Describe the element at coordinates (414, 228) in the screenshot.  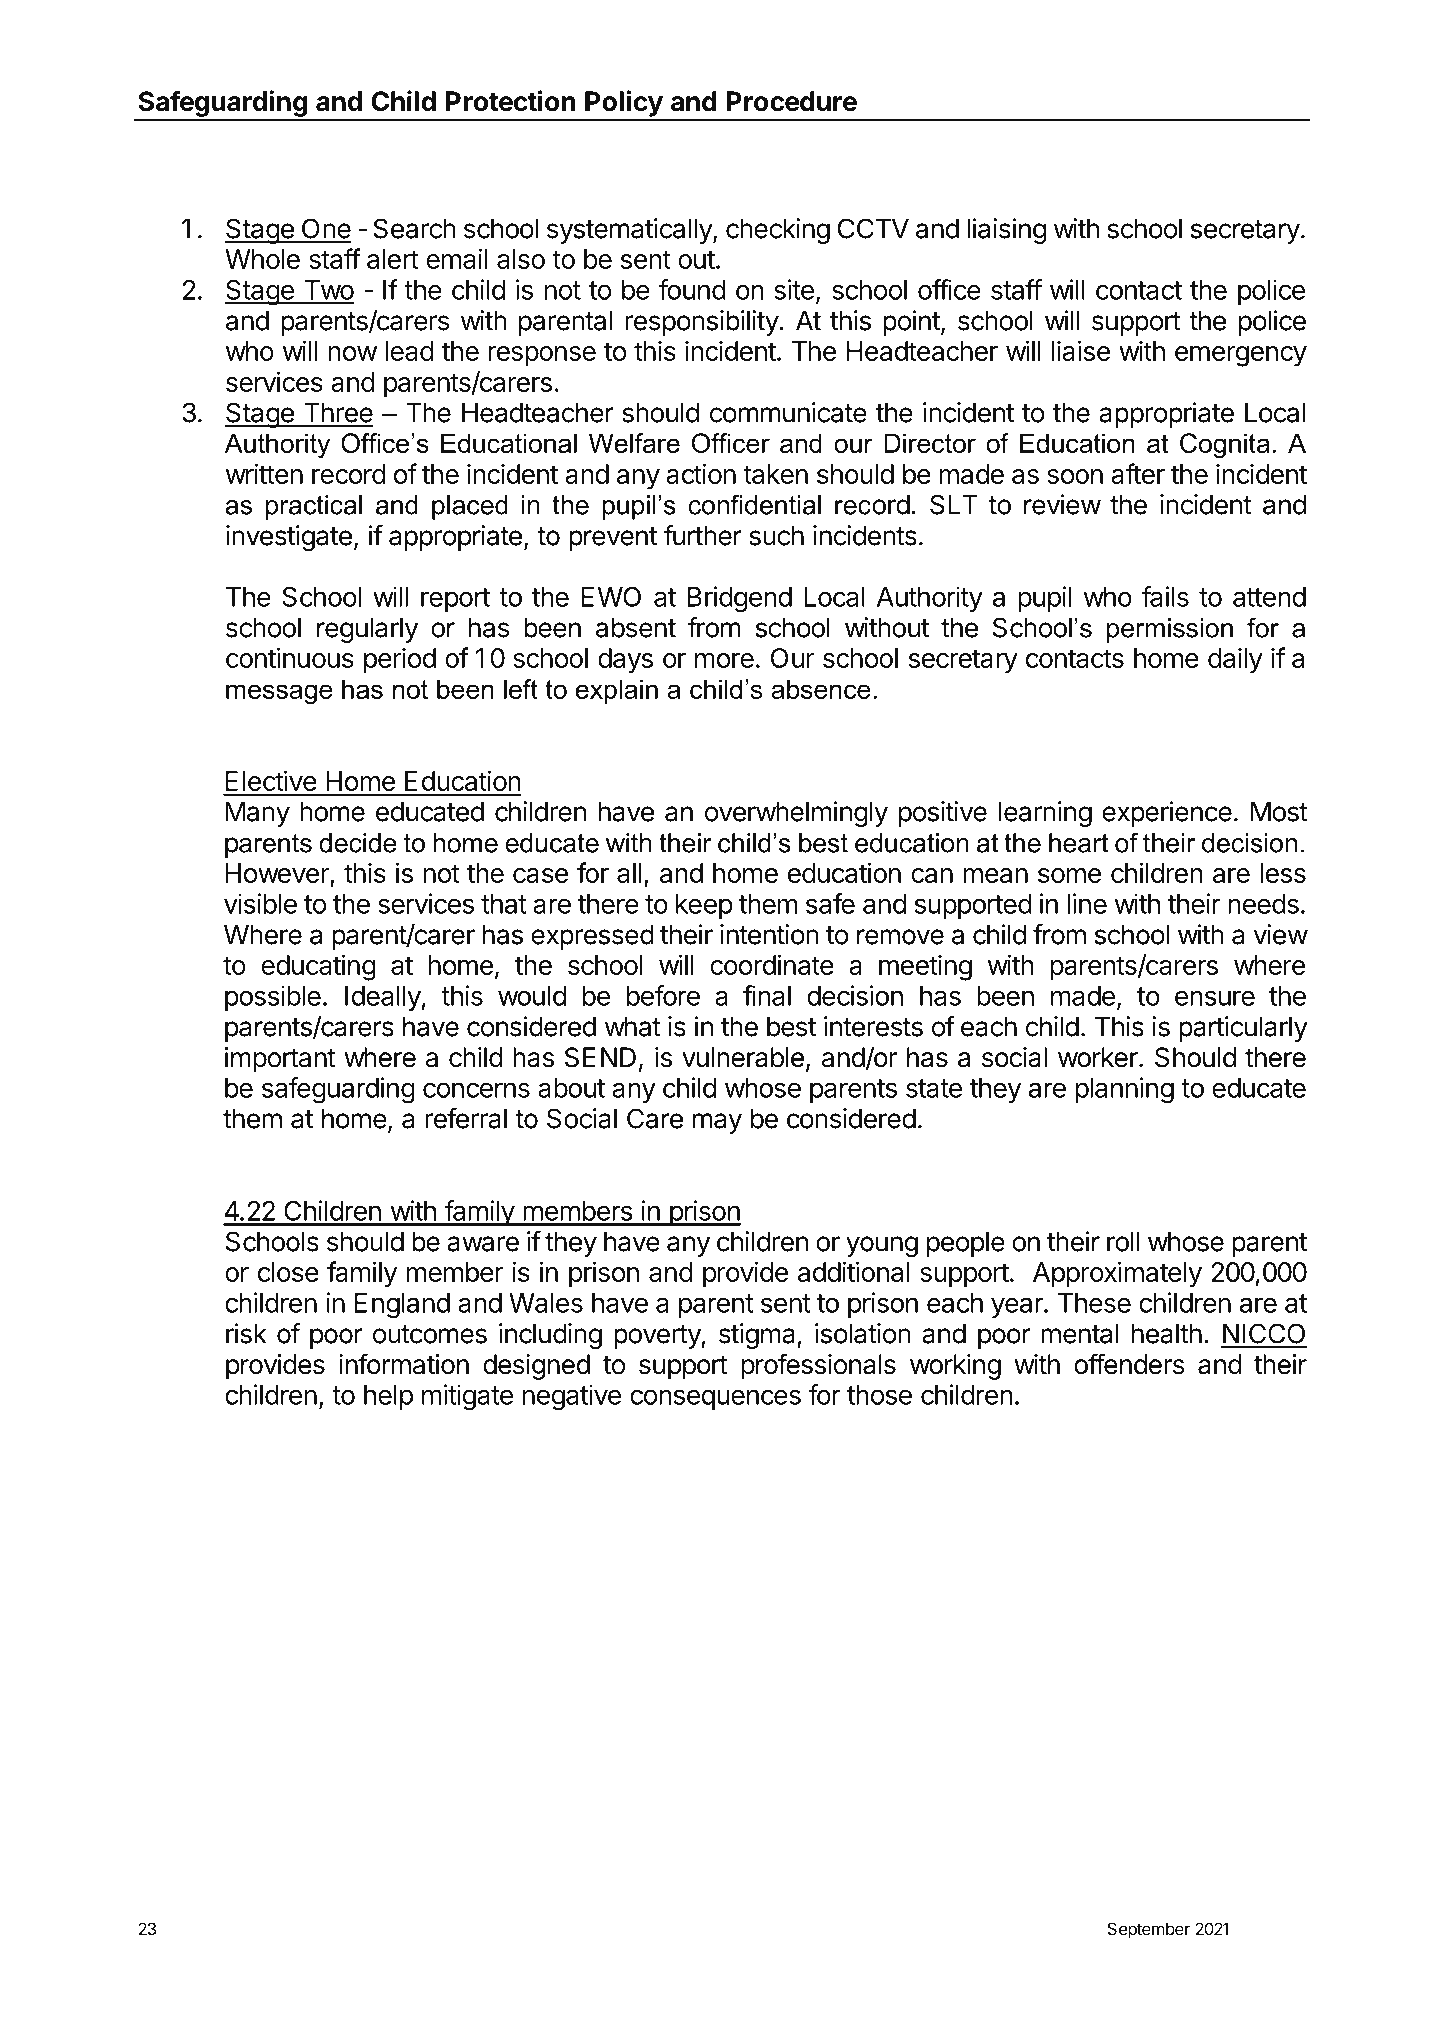
I see `Search` at that location.
